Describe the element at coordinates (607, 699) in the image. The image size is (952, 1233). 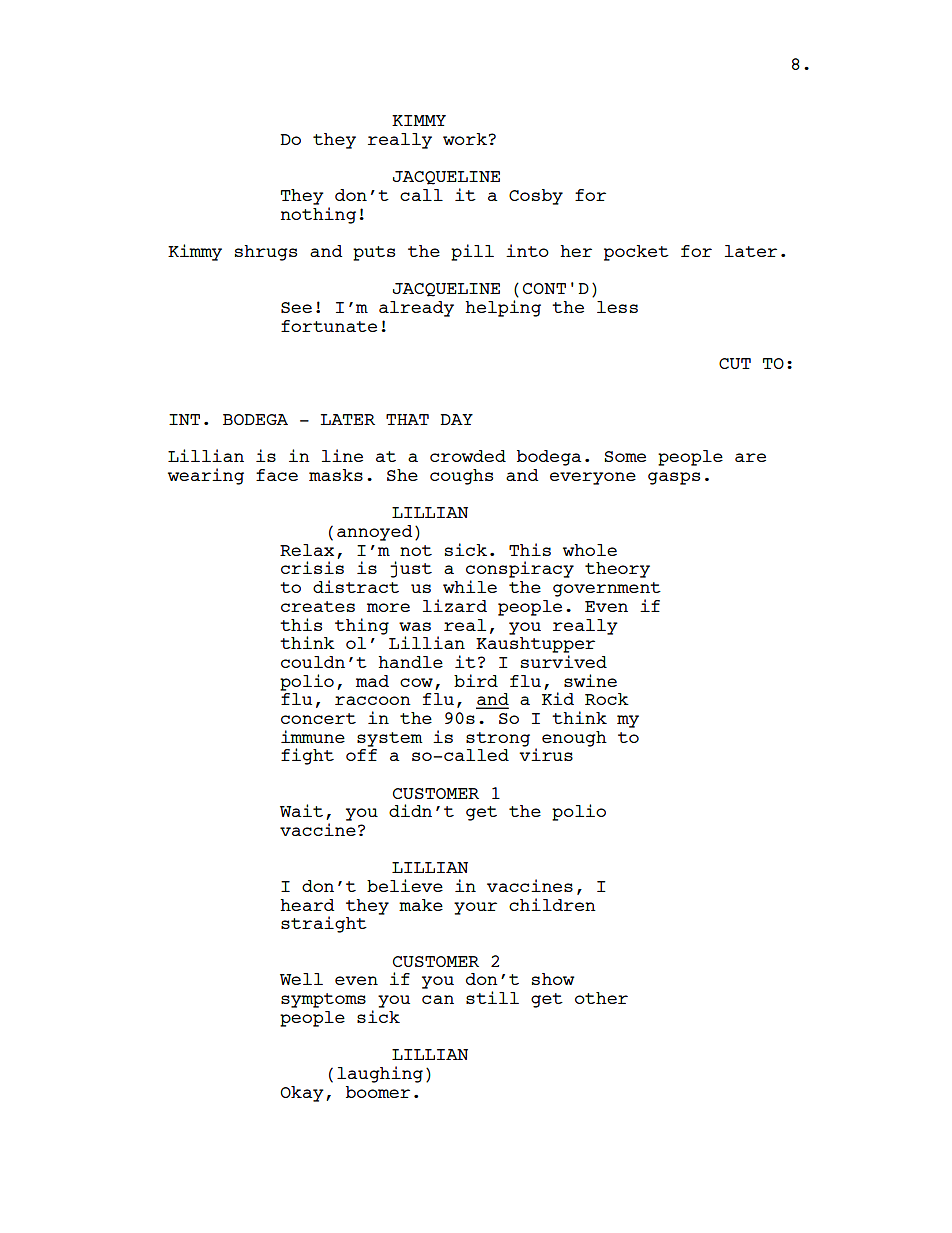
I see `Rock` at that location.
